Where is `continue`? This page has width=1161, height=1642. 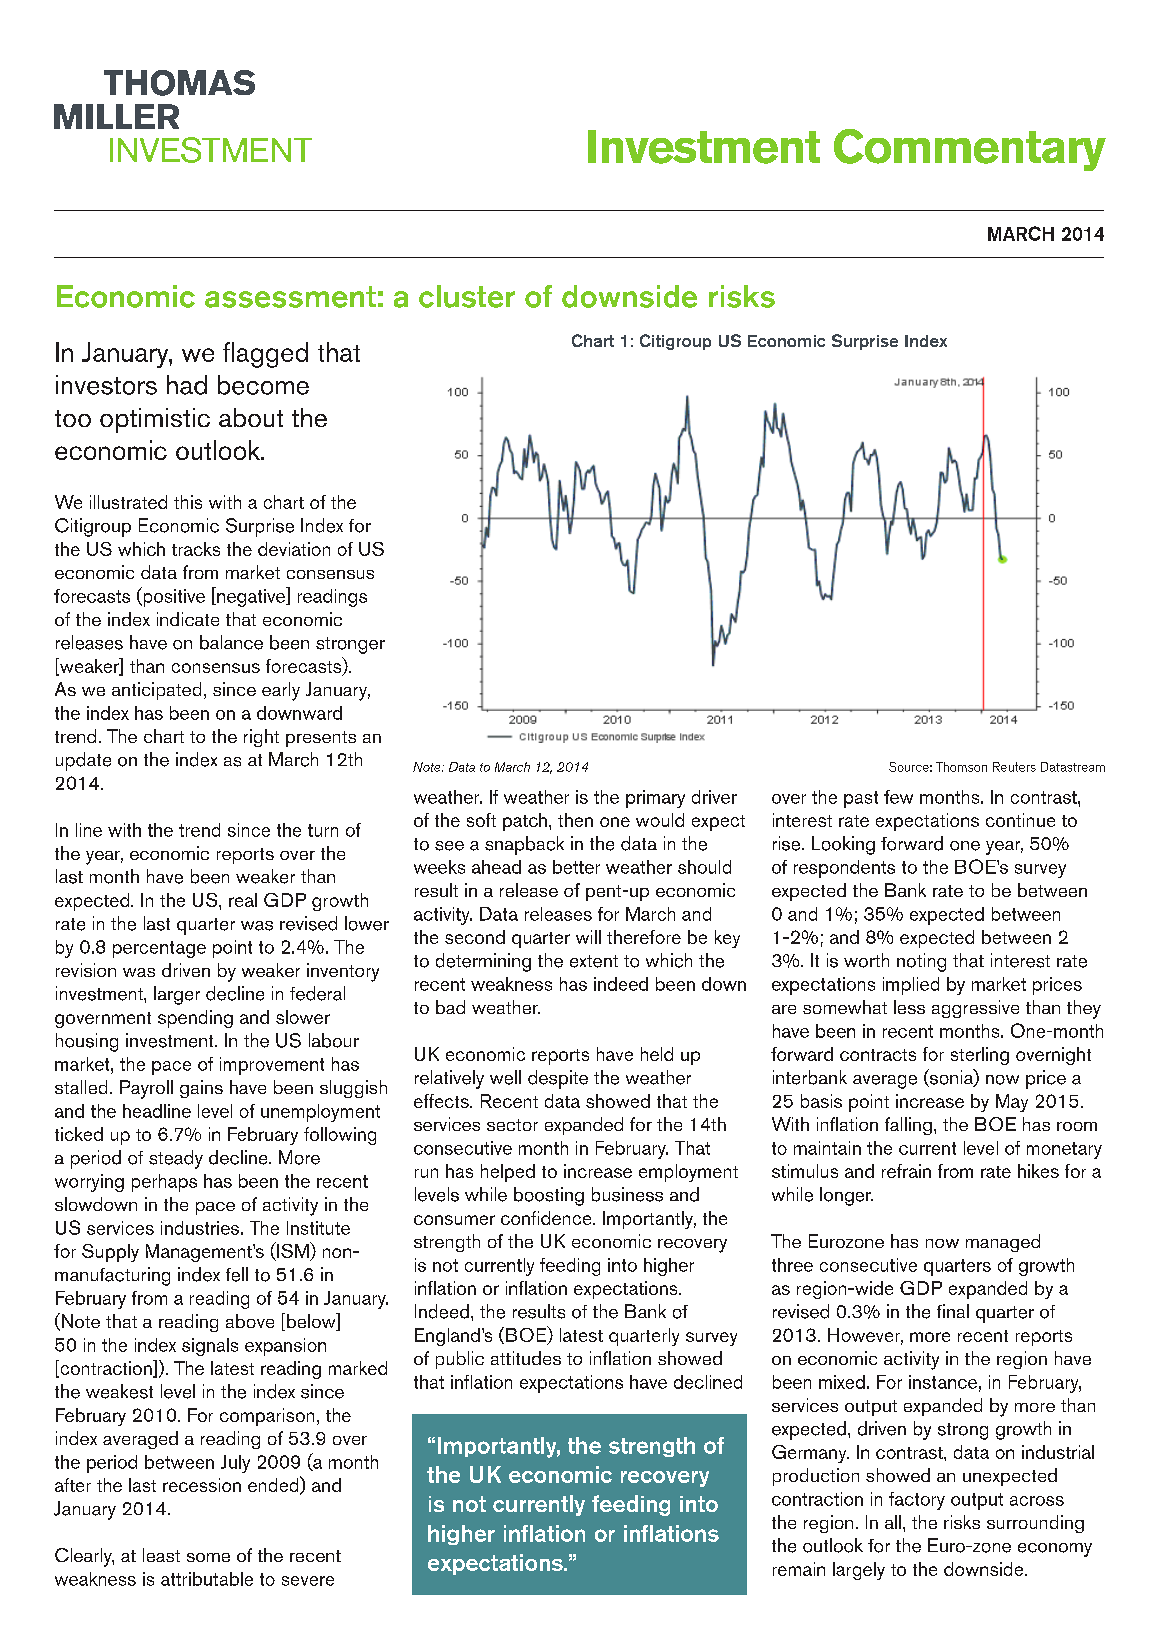 continue is located at coordinates (1020, 820).
